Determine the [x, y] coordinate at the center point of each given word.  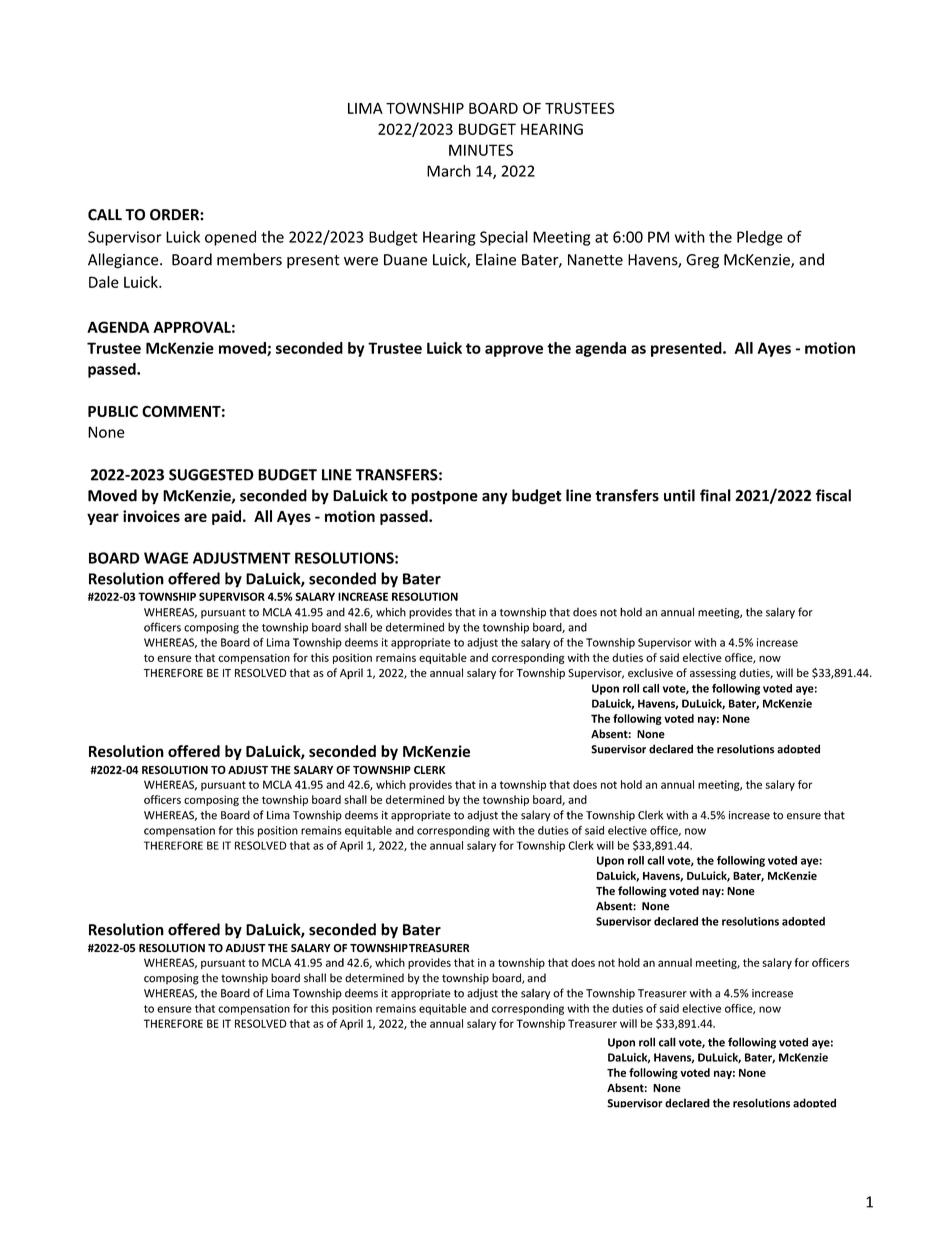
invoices [151, 516]
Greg [702, 261]
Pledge [760, 238]
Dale [104, 282]
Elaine [496, 259]
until [679, 495]
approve [514, 351]
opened [230, 238]
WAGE [166, 558]
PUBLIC [113, 411]
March [449, 171]
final [715, 495]
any [495, 499]
